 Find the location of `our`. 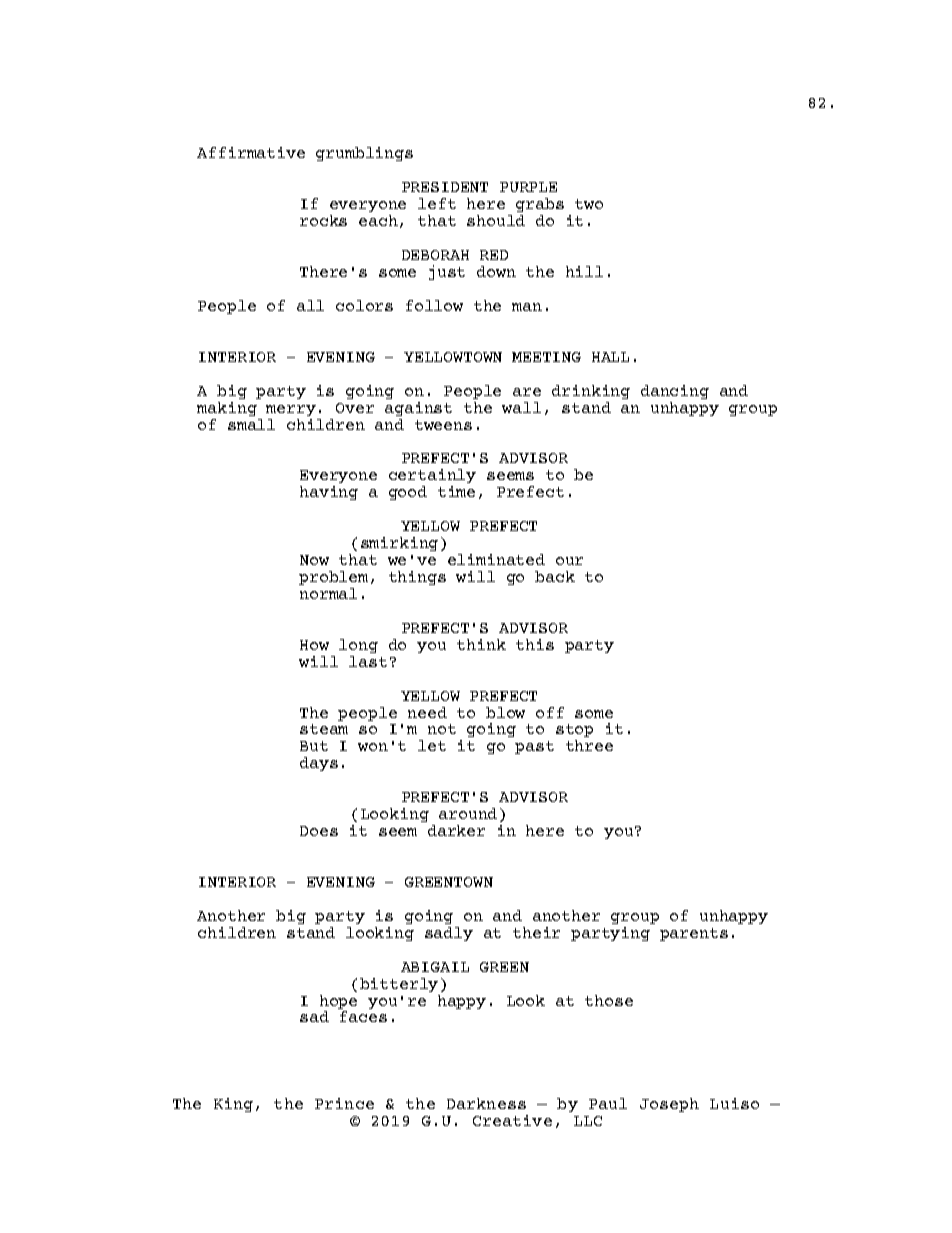

our is located at coordinates (569, 561).
